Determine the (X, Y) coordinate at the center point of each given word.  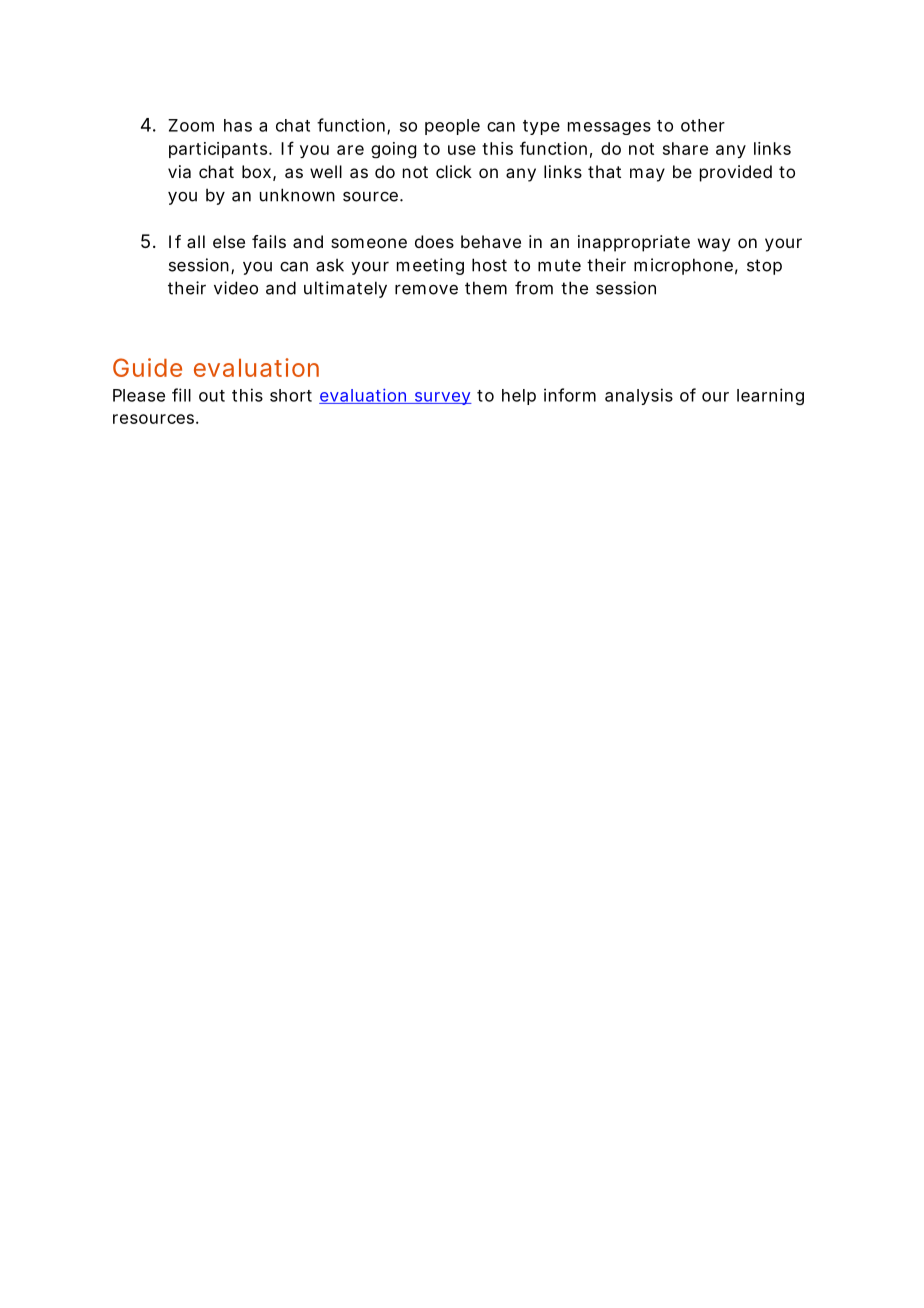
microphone (683, 266)
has (238, 125)
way (714, 245)
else (229, 241)
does (434, 241)
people (452, 127)
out (212, 396)
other (703, 125)
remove (426, 289)
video (236, 288)
